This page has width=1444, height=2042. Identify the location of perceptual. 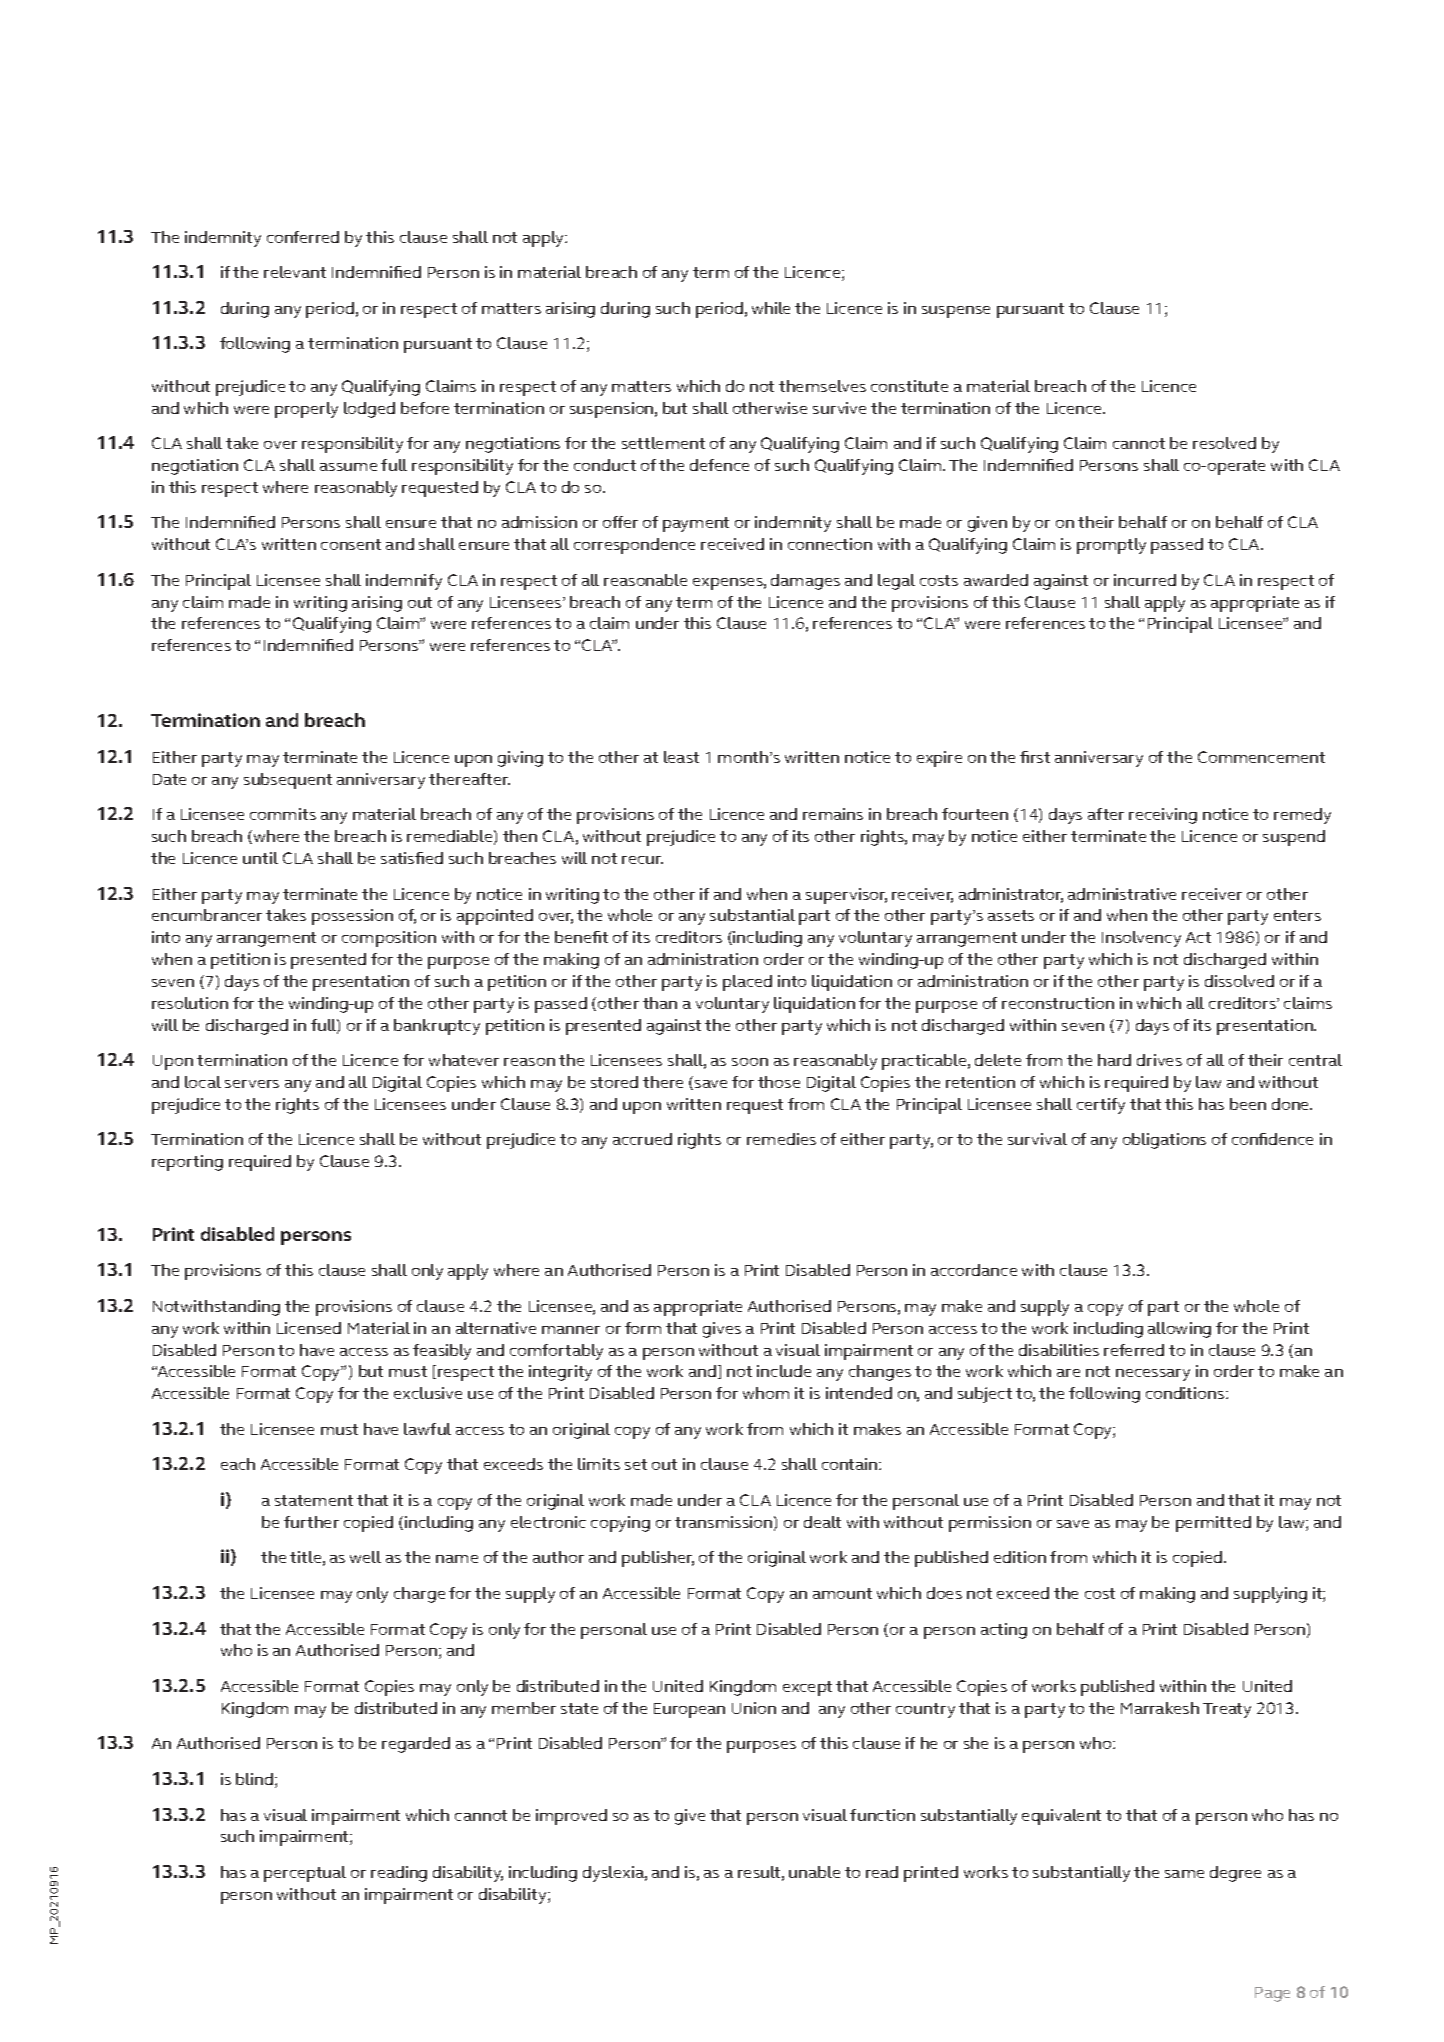
(305, 1874).
